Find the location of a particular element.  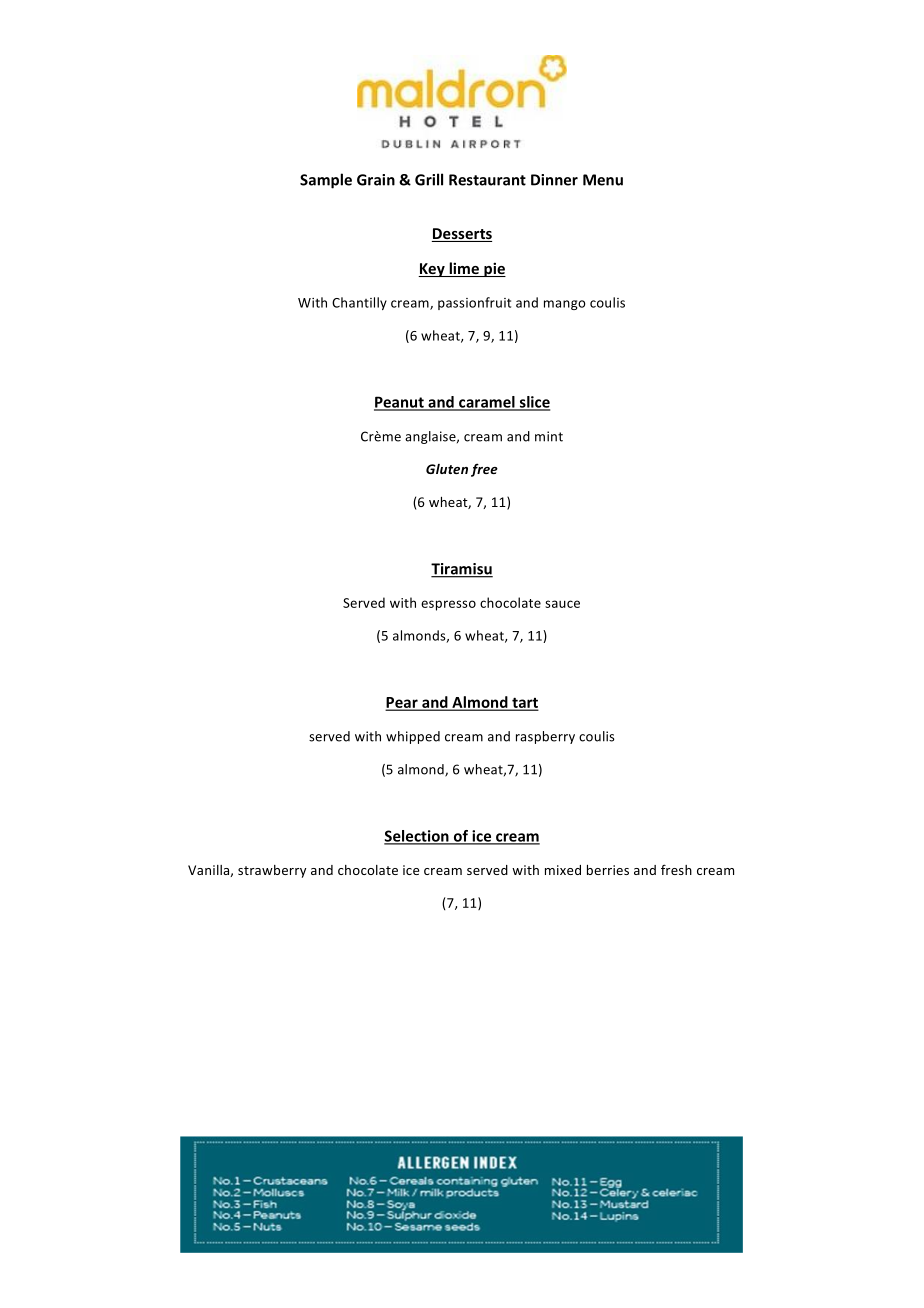

Sample is located at coordinates (326, 181).
